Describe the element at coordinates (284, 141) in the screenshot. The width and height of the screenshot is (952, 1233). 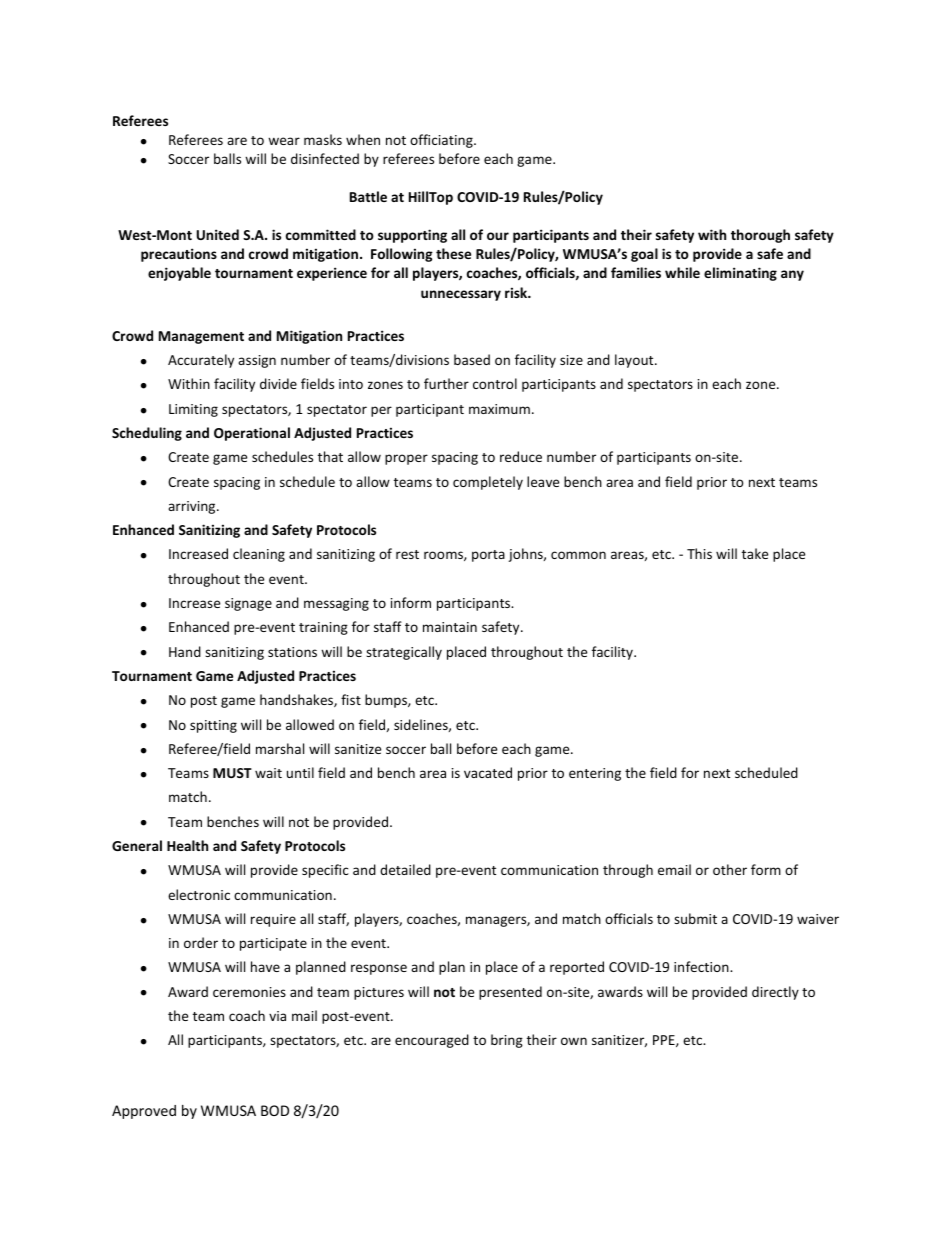
I see `wear` at that location.
